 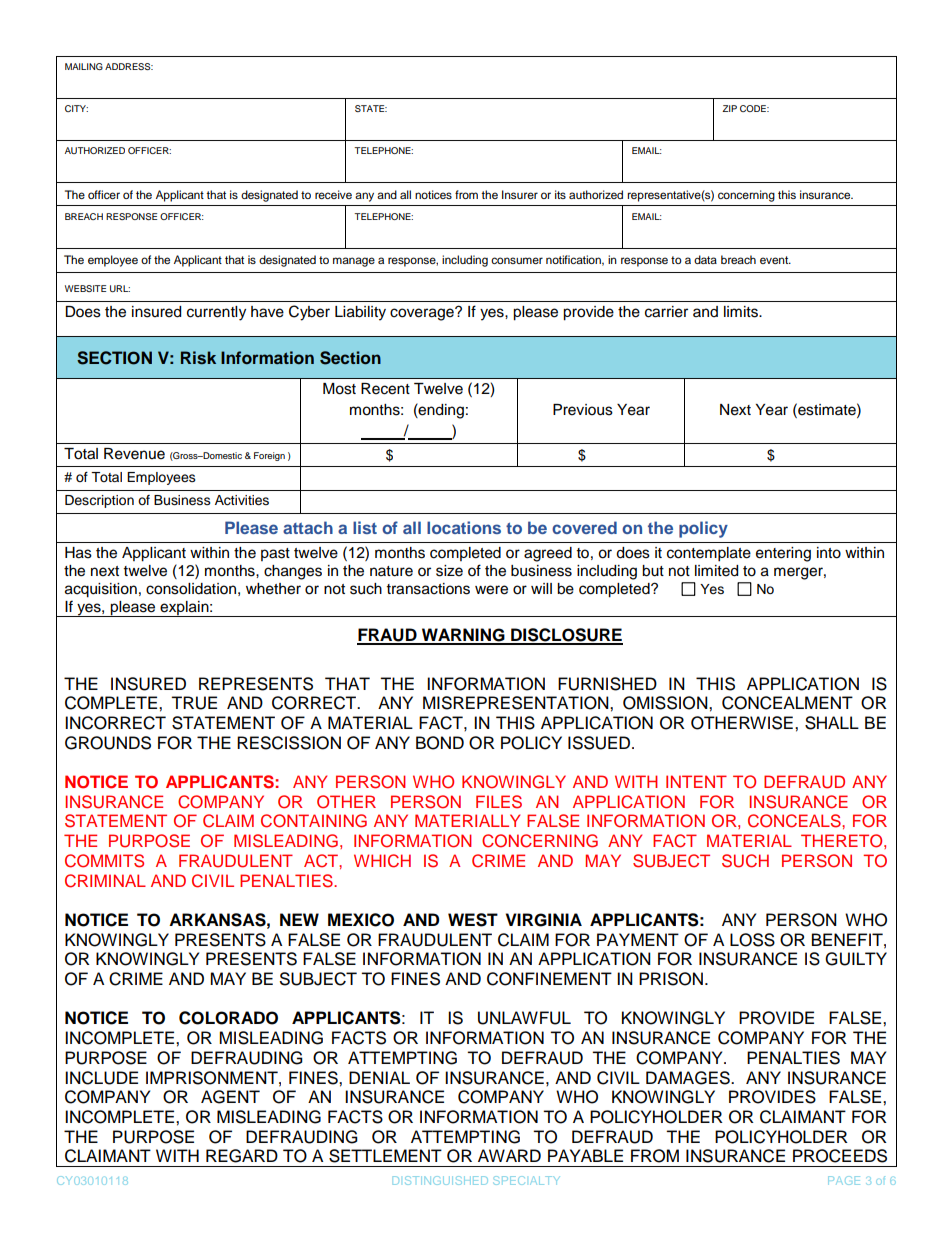 I want to click on PROCEEDS, so click(x=840, y=1156).
